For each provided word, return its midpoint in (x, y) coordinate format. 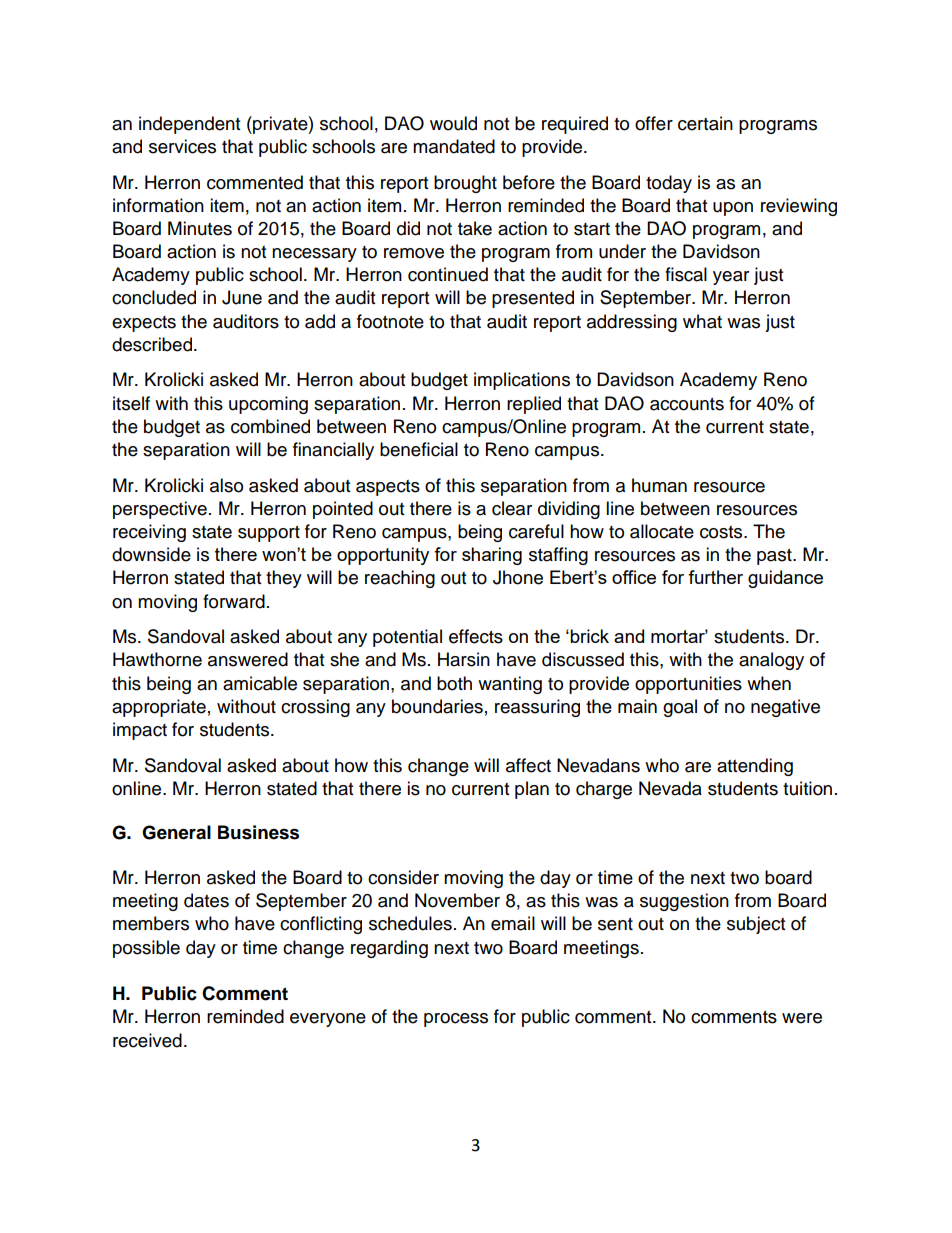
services (182, 146)
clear (512, 508)
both (454, 683)
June (242, 297)
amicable (260, 683)
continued (448, 274)
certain (705, 123)
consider (403, 877)
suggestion (684, 902)
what (702, 321)
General (176, 832)
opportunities (688, 685)
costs (722, 532)
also (226, 485)
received (147, 1040)
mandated (454, 146)
